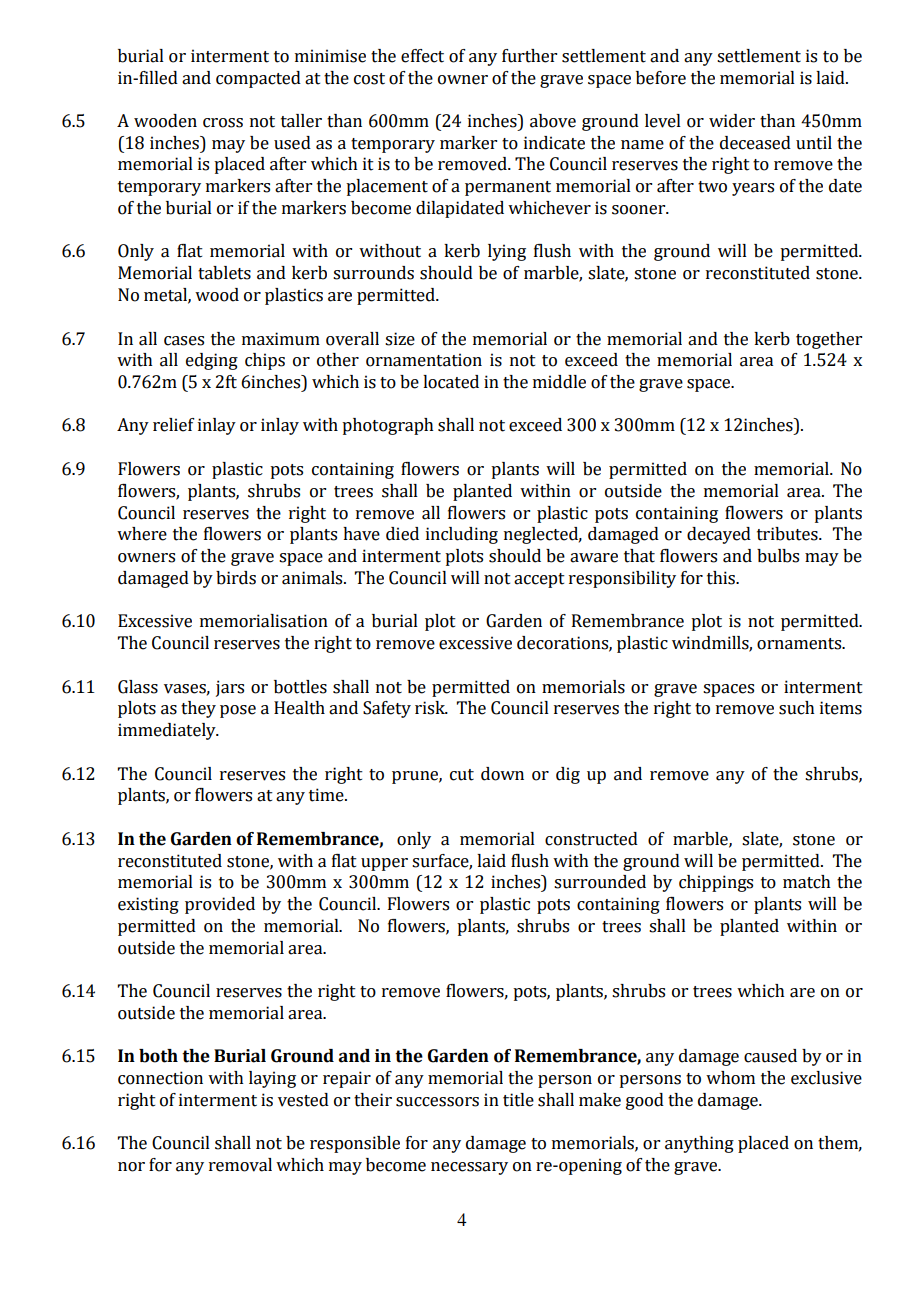 This page has width=924, height=1308. What do you see at coordinates (240, 1165) in the page?
I see `removal` at bounding box center [240, 1165].
